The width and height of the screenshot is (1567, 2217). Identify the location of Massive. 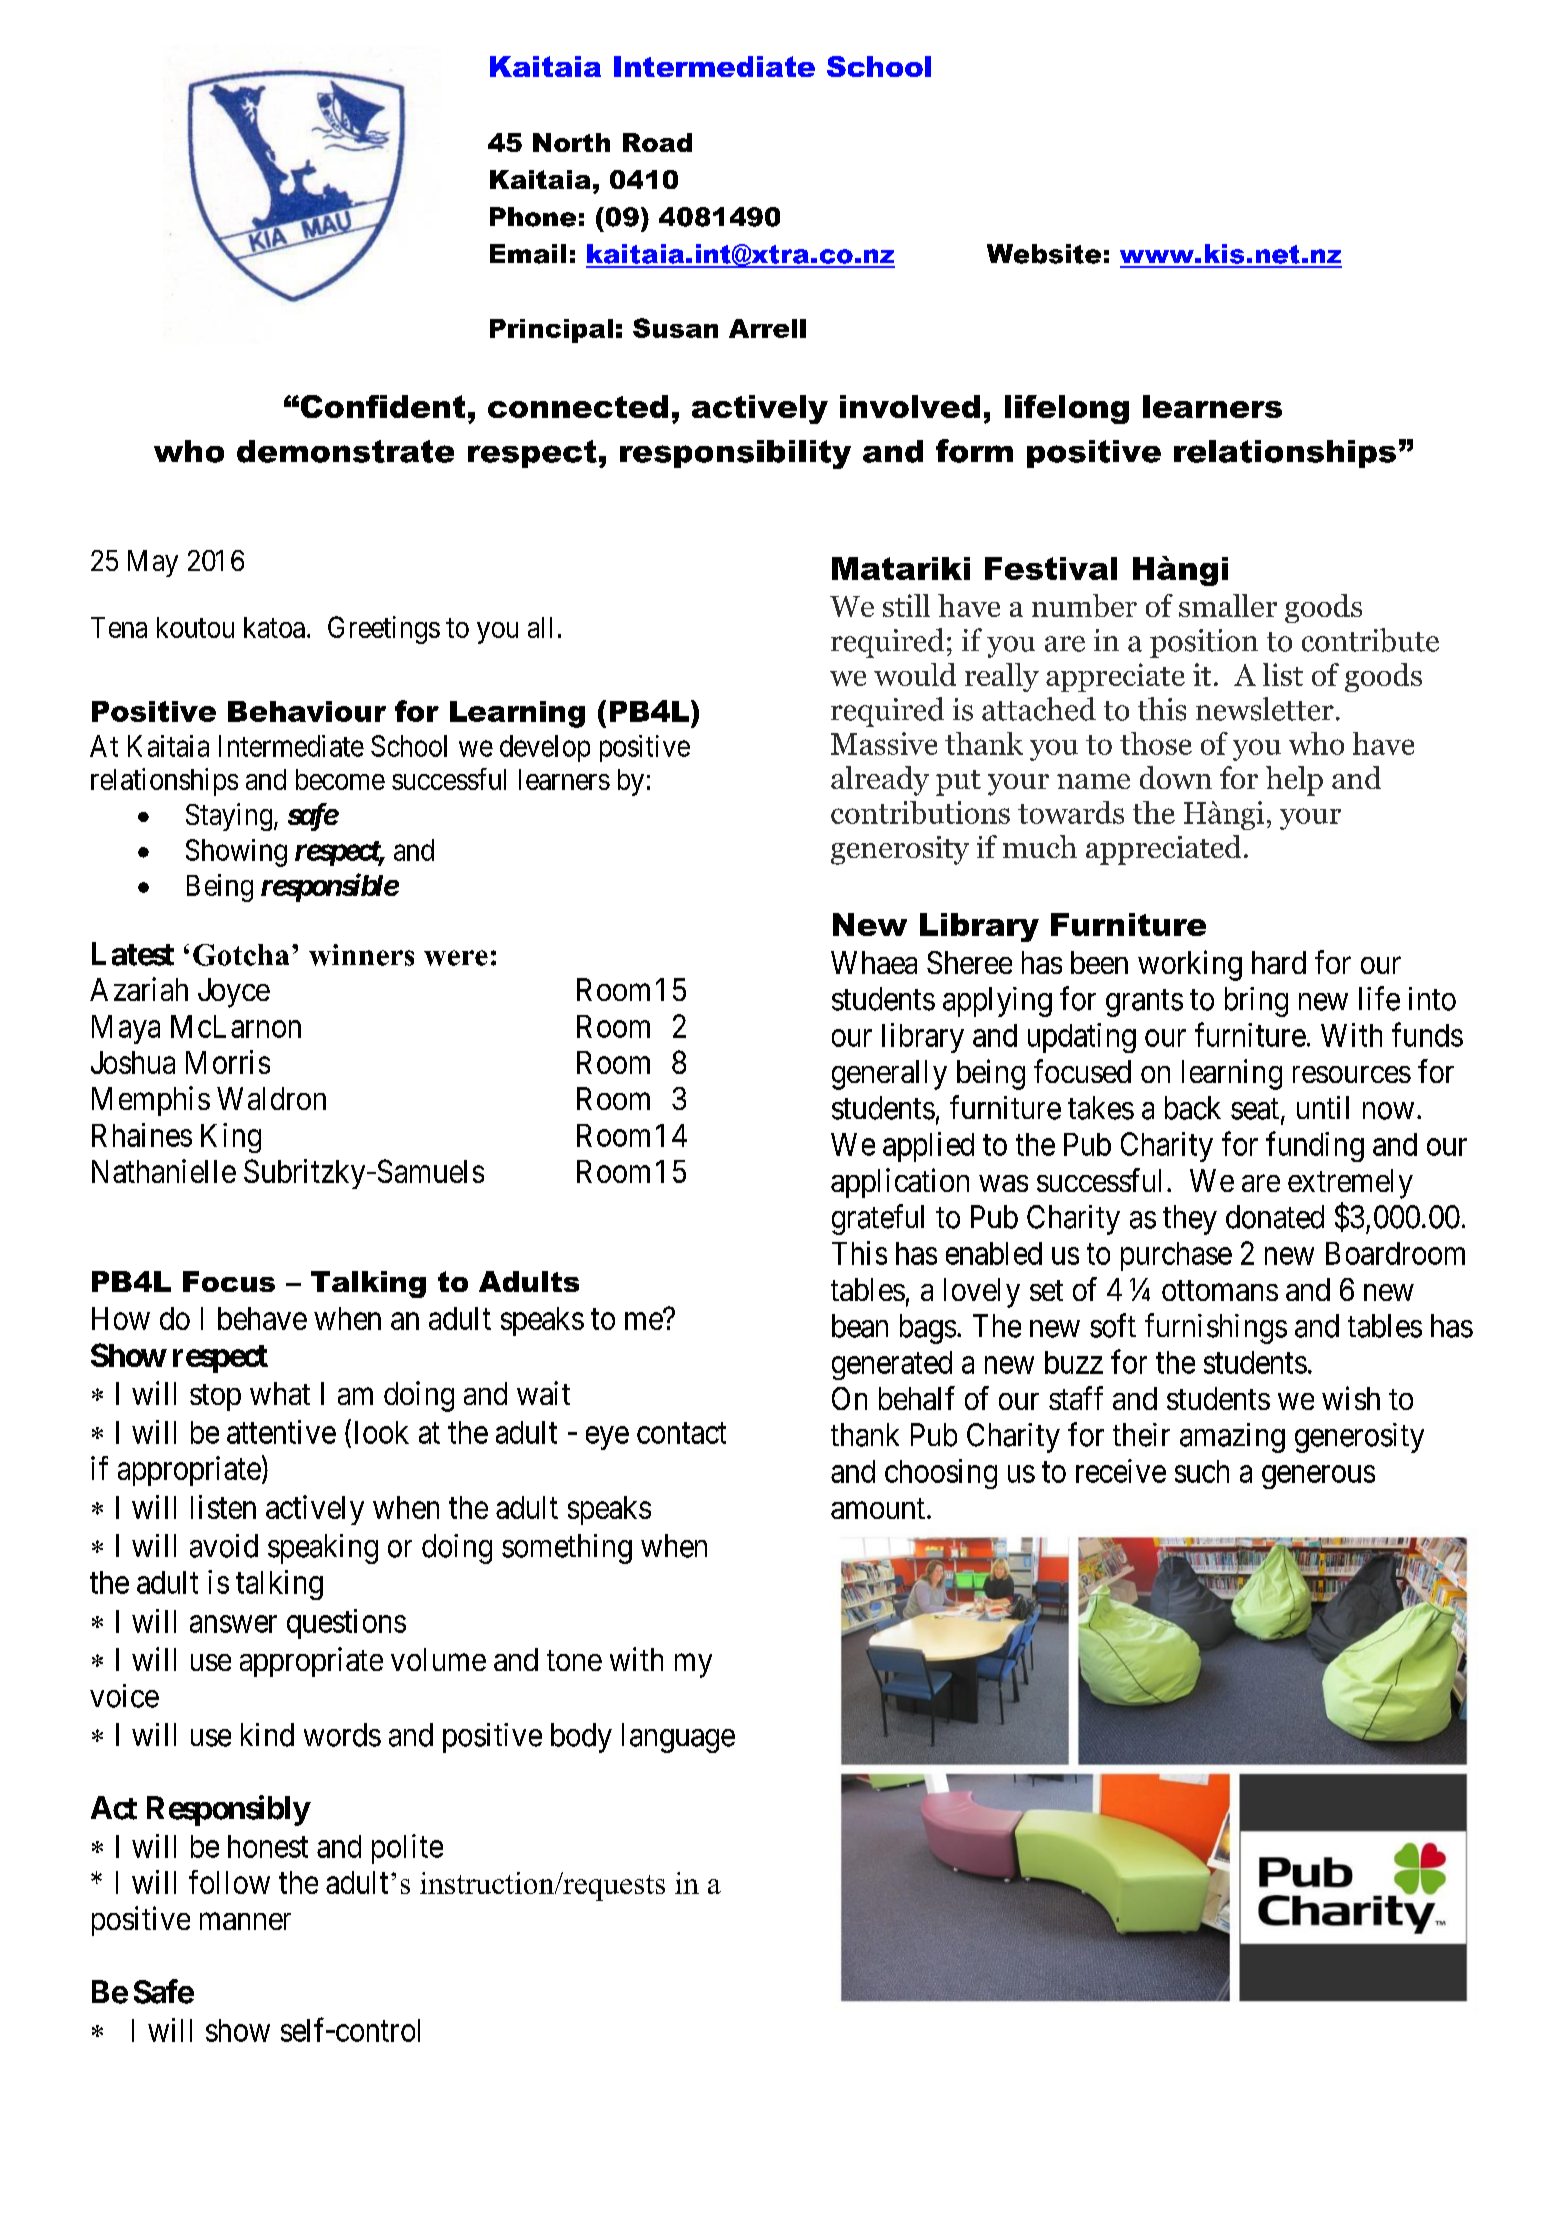
(884, 743).
